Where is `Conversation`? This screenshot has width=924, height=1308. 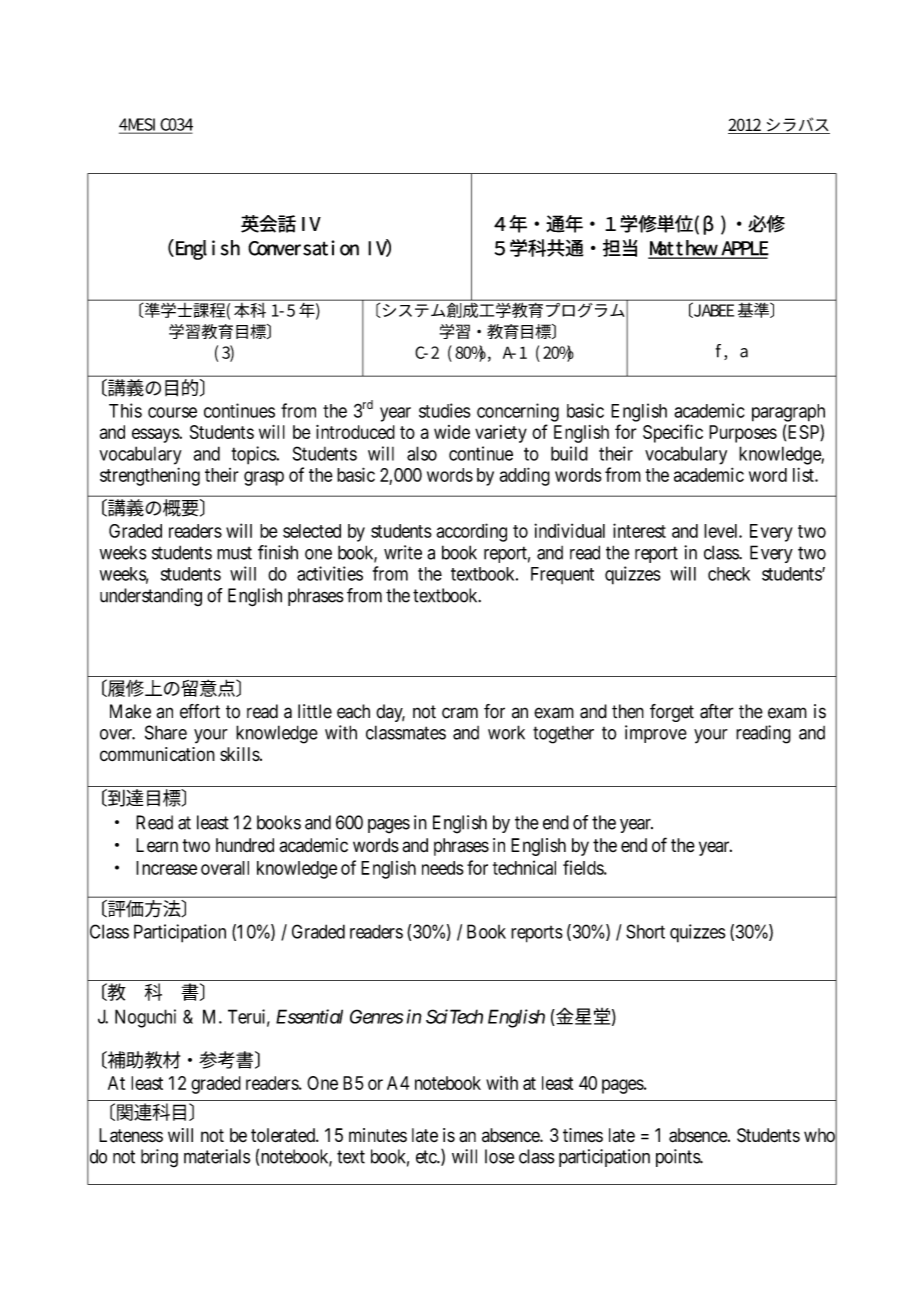
Conversation is located at coordinates (303, 248).
